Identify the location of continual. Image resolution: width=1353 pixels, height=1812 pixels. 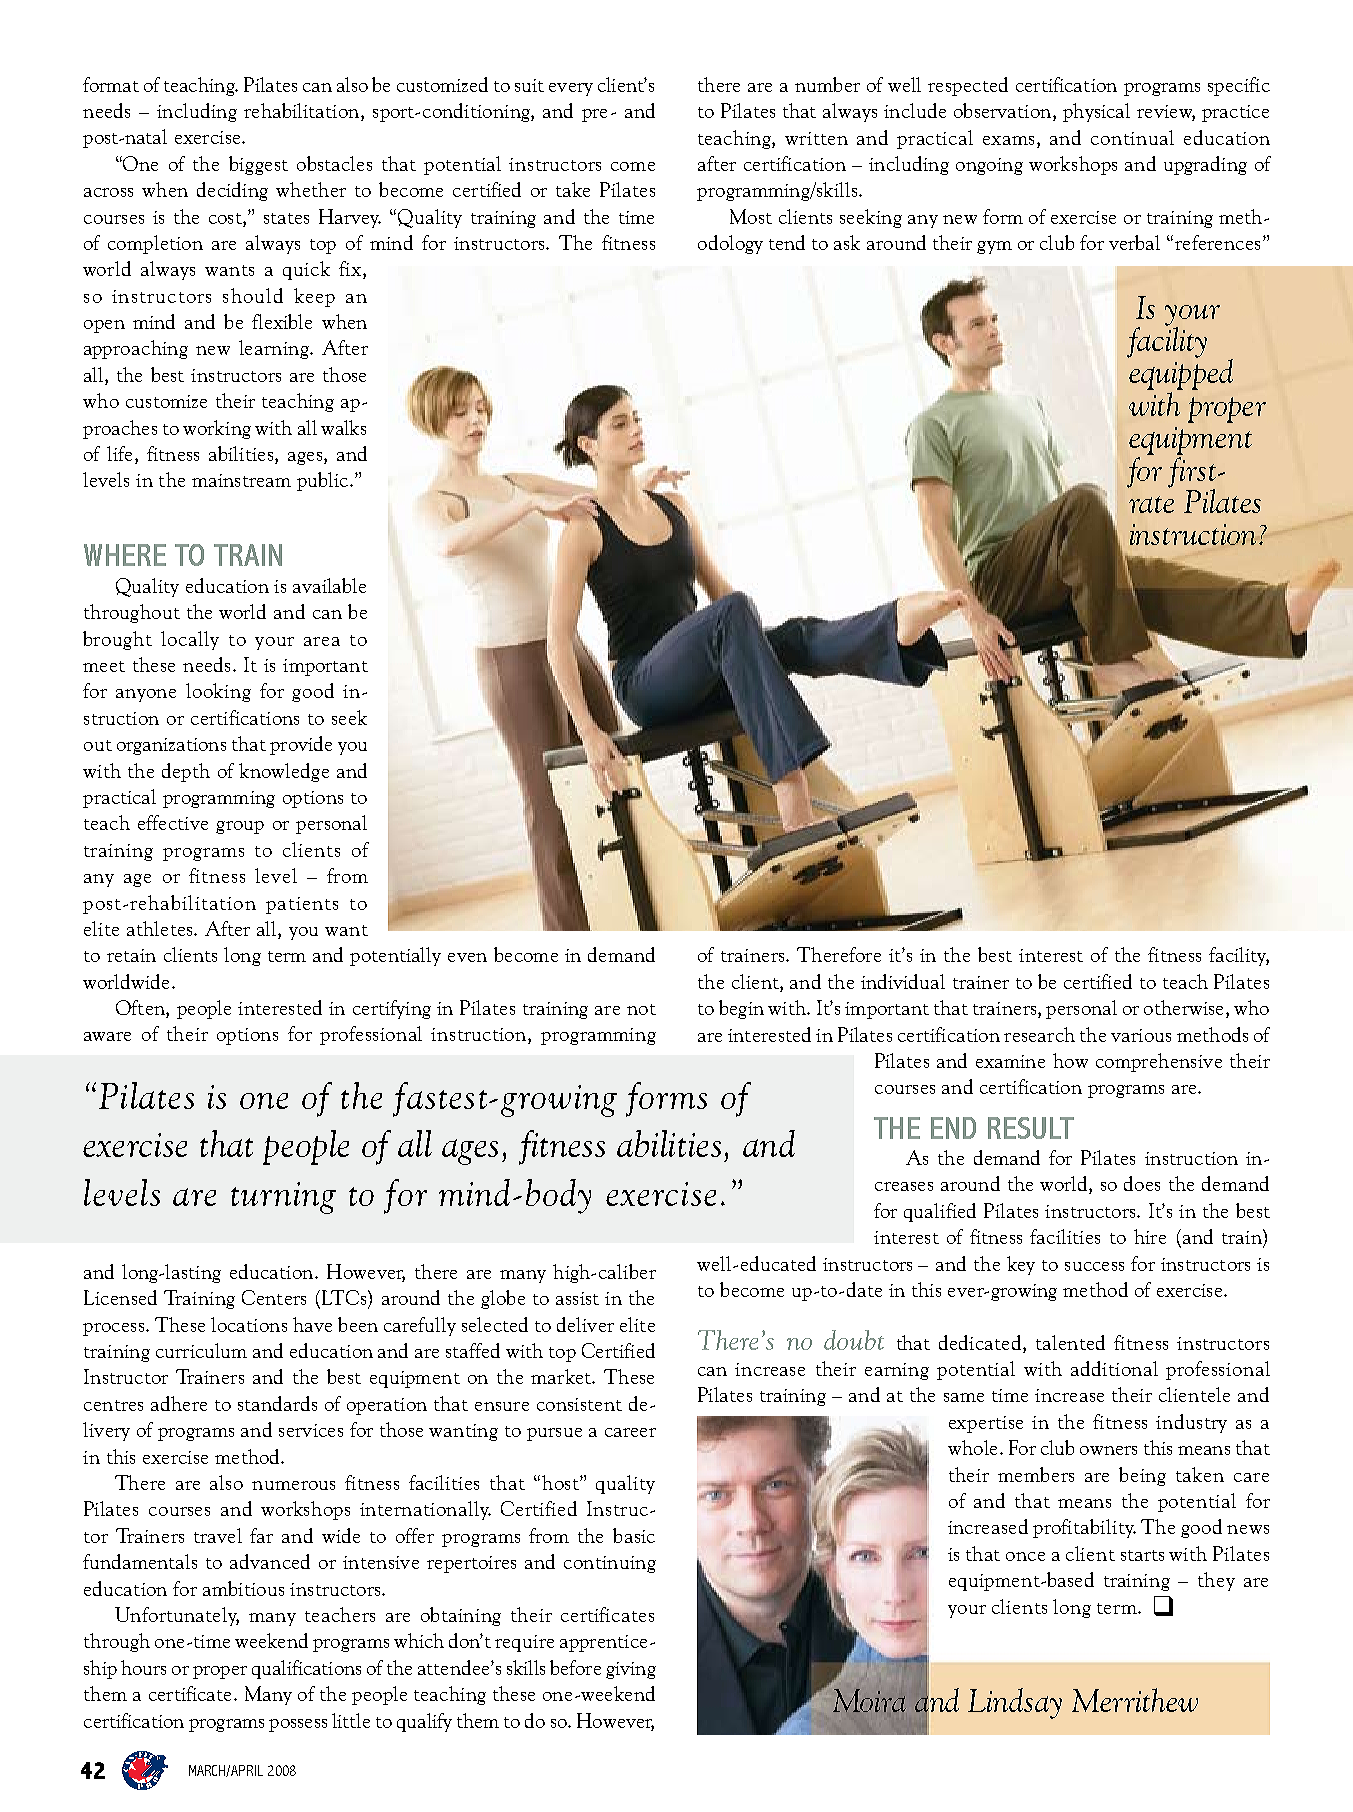
(1132, 137).
